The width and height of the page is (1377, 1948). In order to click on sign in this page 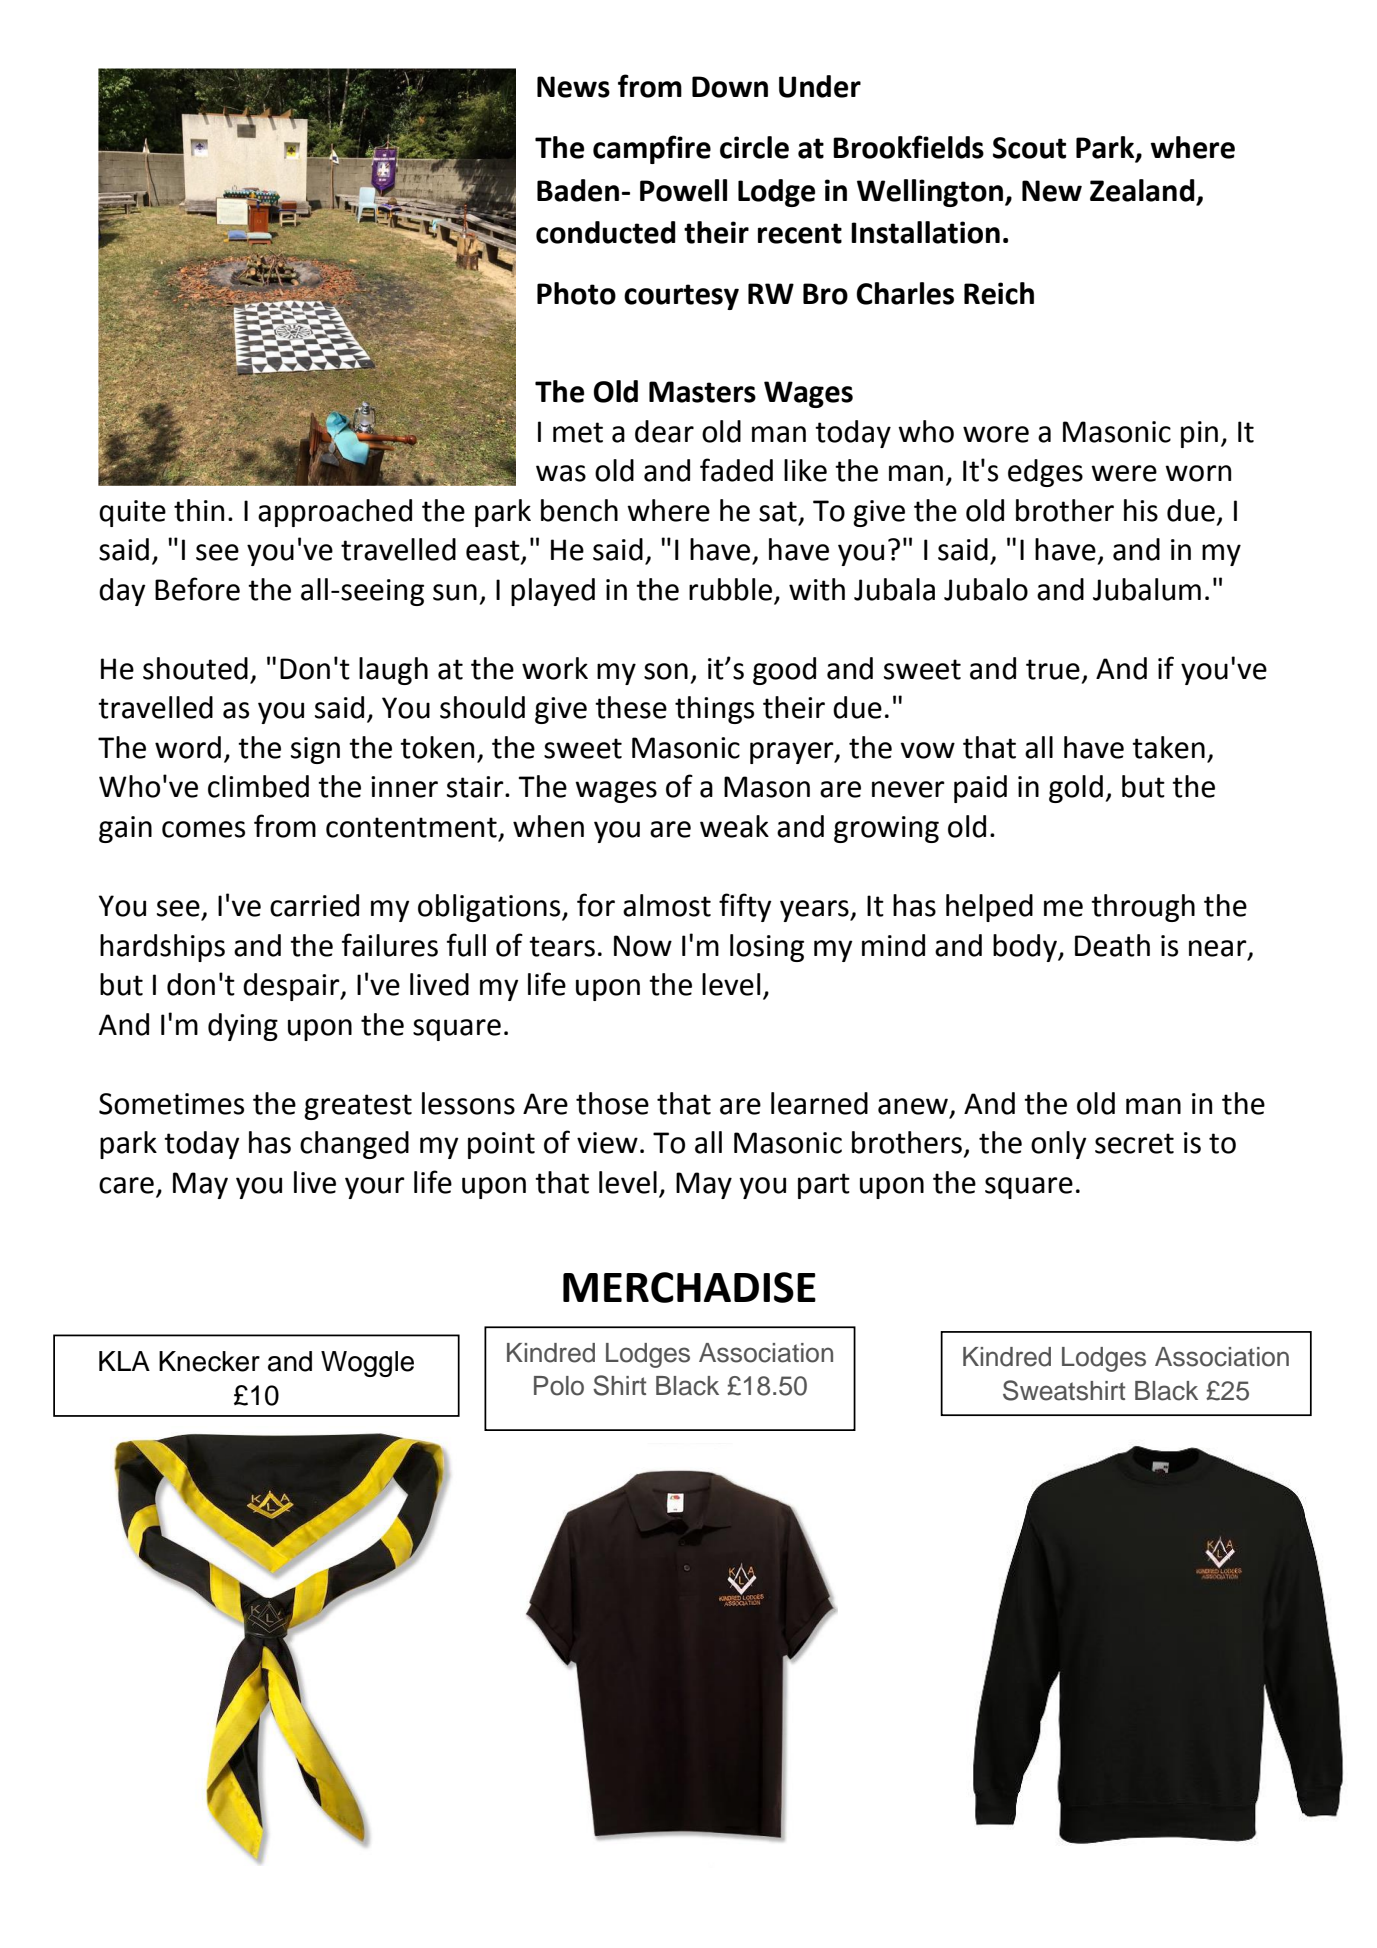, I will do `click(315, 750)`.
